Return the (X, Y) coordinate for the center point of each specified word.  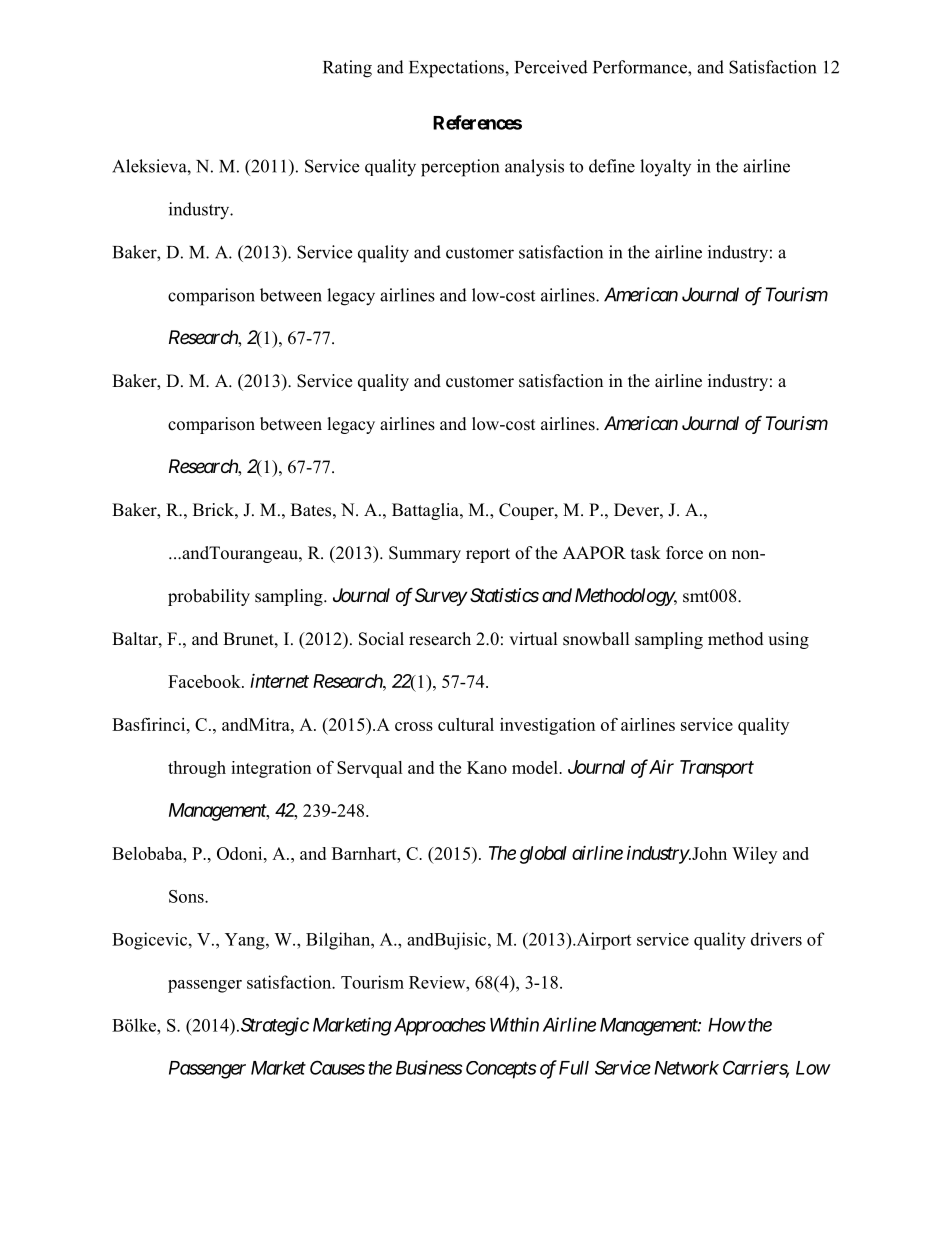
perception (460, 168)
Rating (347, 69)
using (788, 640)
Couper (527, 511)
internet (279, 681)
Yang (246, 941)
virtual (533, 639)
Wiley (754, 855)
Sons (187, 896)
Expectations (457, 69)
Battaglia (426, 511)
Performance (641, 67)
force (684, 553)
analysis (534, 168)
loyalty (665, 167)
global (543, 855)
